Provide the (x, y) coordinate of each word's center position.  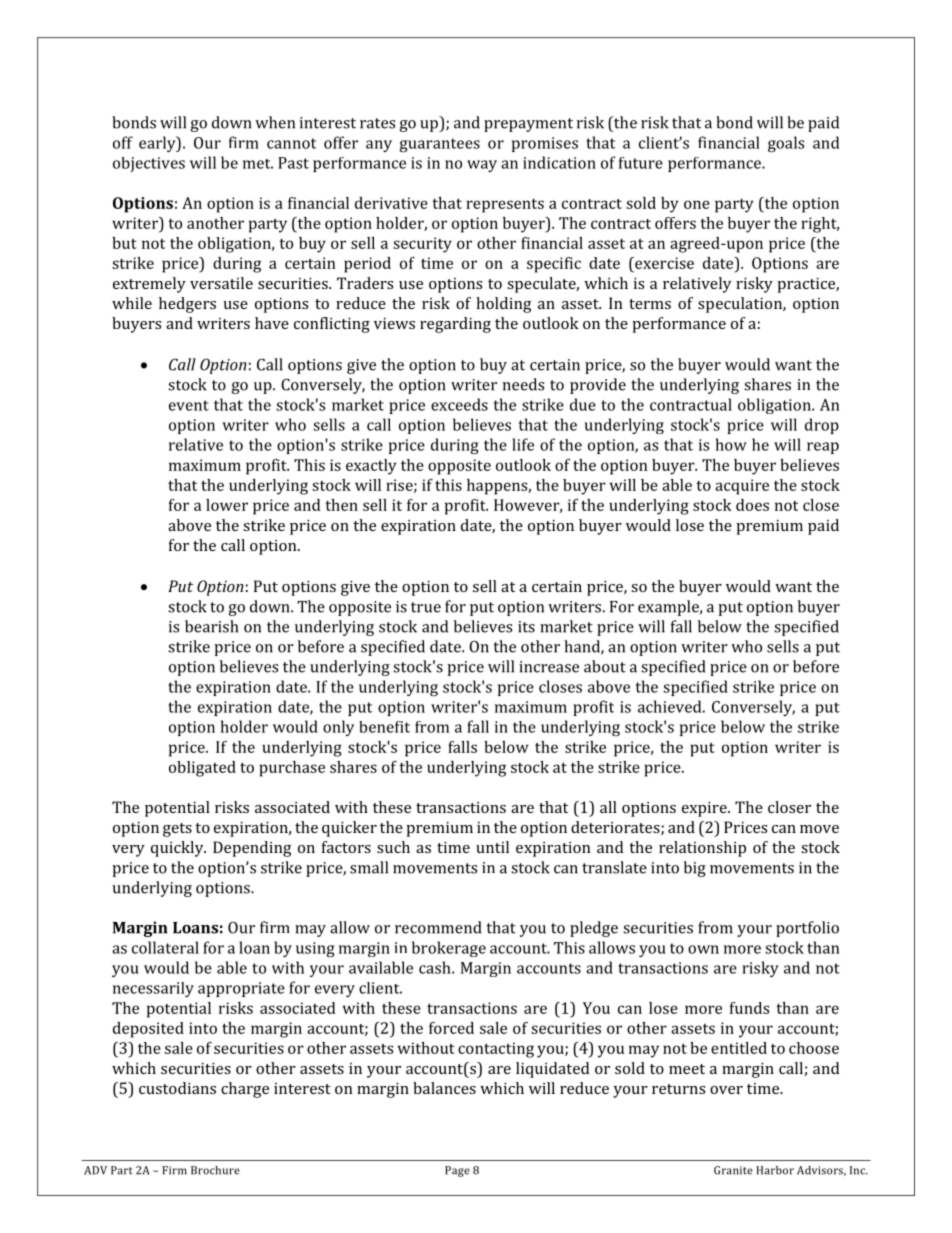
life (523, 444)
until (492, 847)
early (158, 144)
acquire (742, 487)
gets (177, 830)
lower (227, 505)
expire (705, 809)
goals (786, 144)
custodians (177, 1088)
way (482, 166)
